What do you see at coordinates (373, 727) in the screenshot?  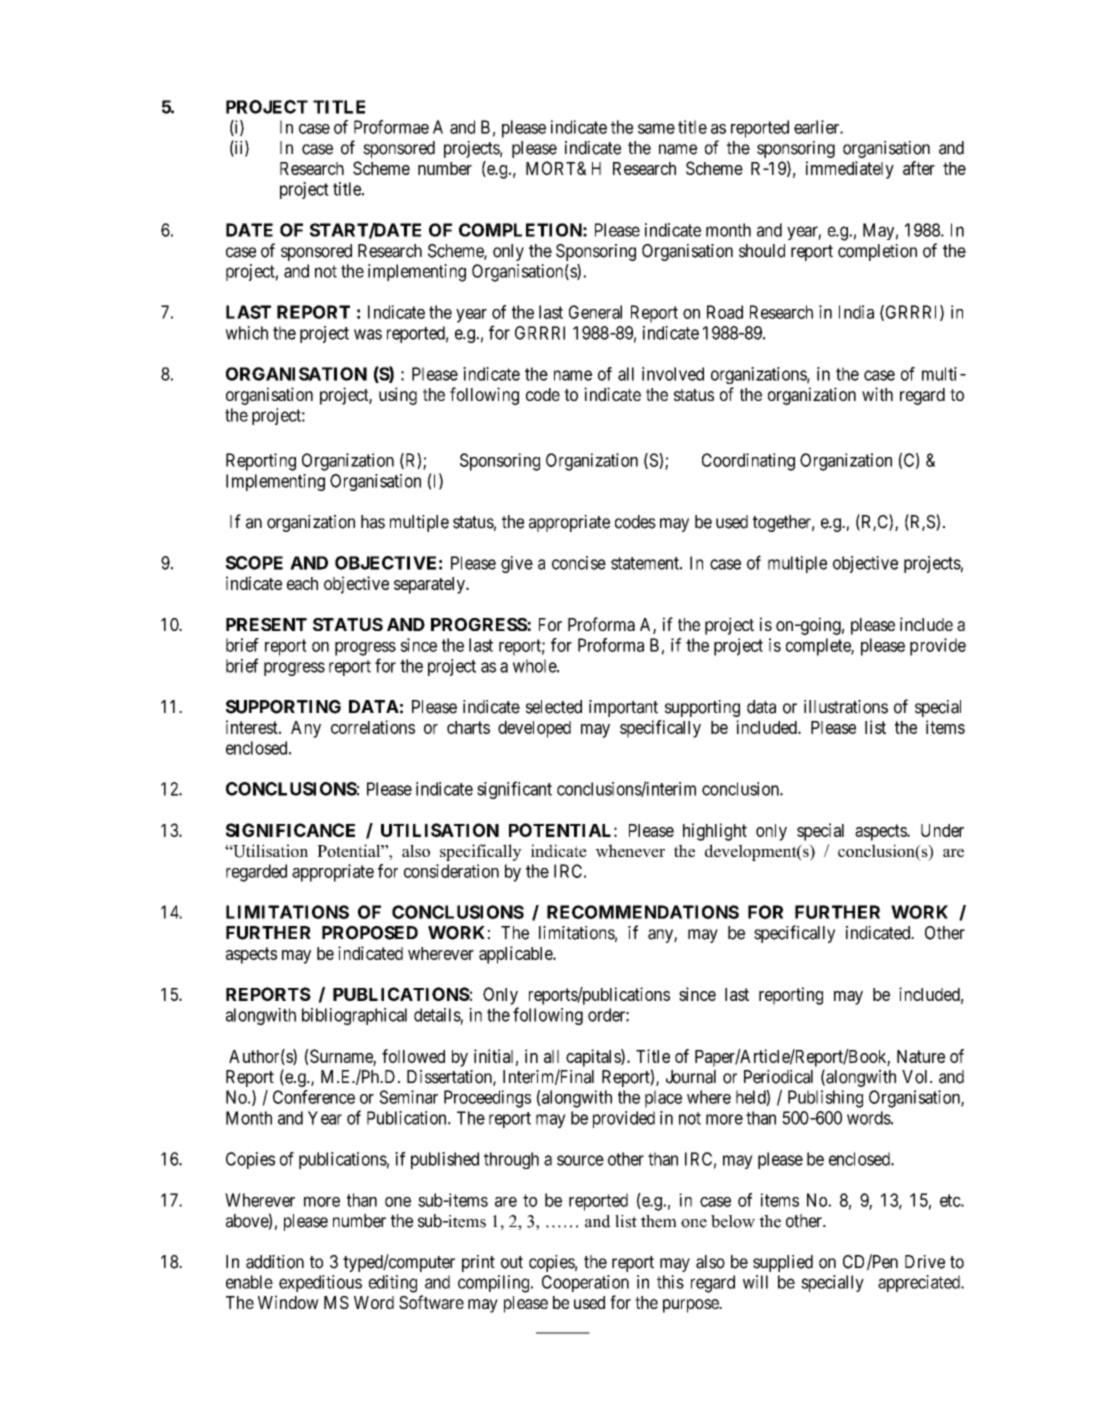 I see `correlations` at bounding box center [373, 727].
